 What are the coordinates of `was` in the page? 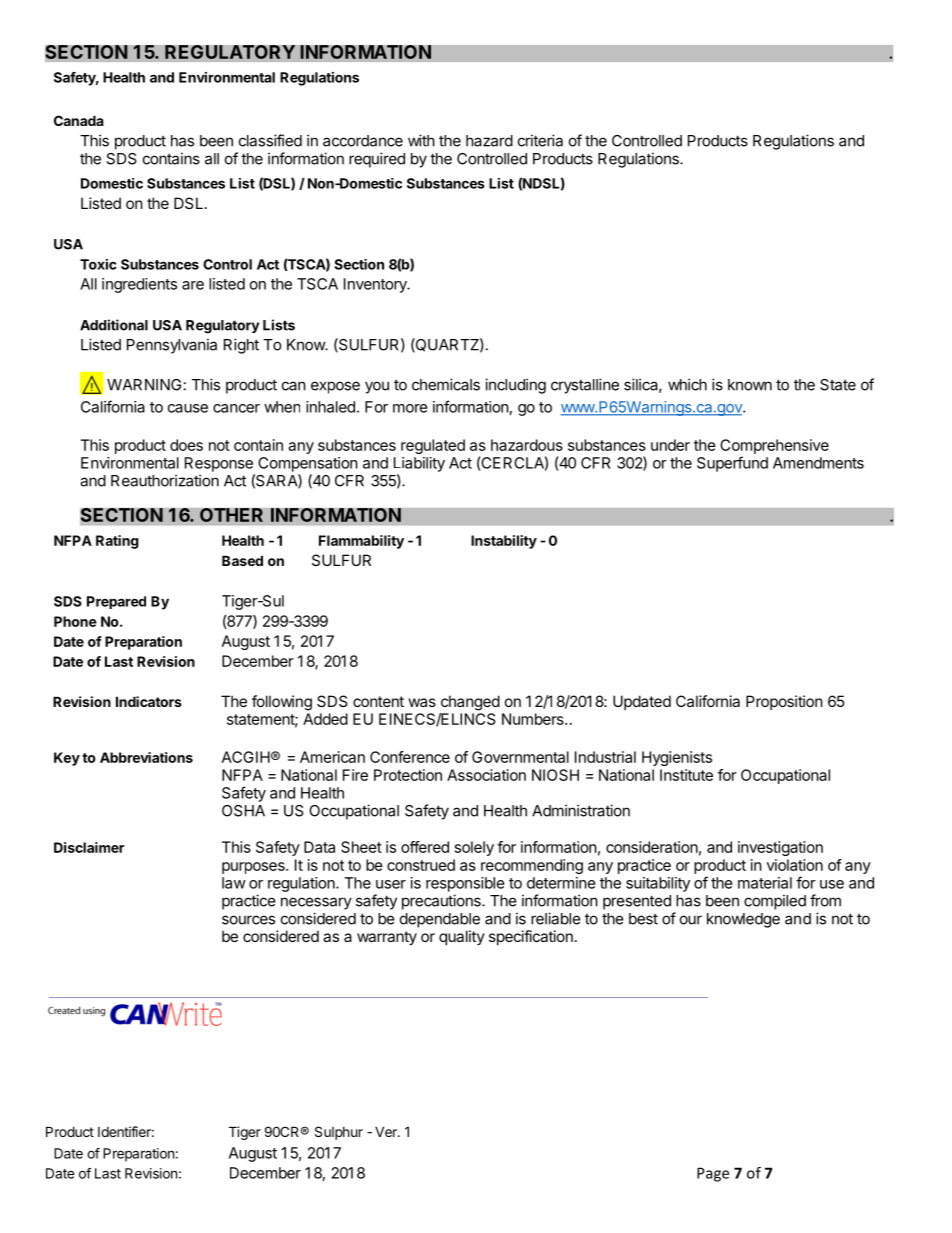 It's located at (422, 702).
